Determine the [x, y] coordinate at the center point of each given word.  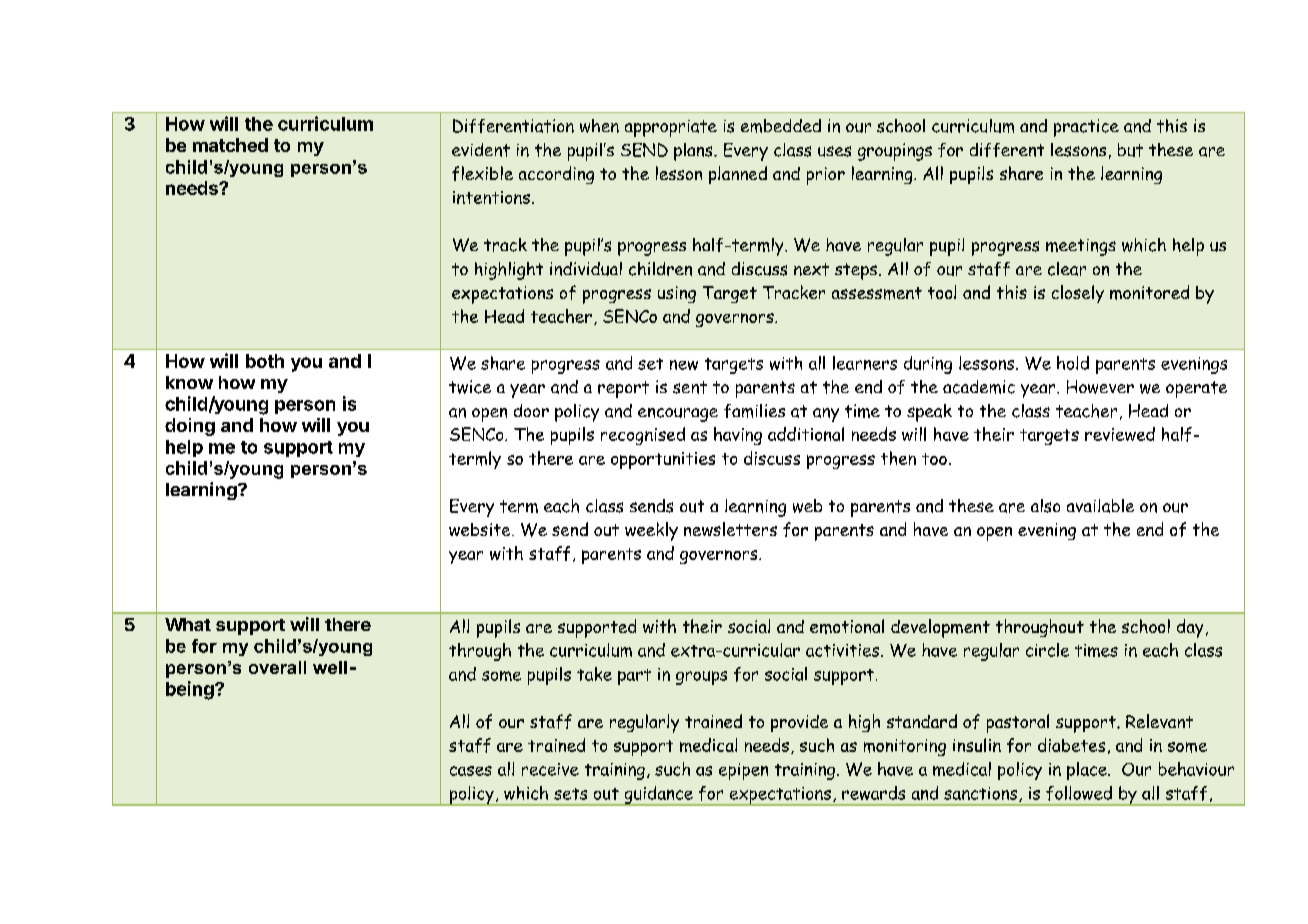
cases [471, 771]
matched [230, 145]
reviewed [1120, 434]
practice [1086, 128]
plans [694, 152]
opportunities [663, 460]
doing [190, 427]
